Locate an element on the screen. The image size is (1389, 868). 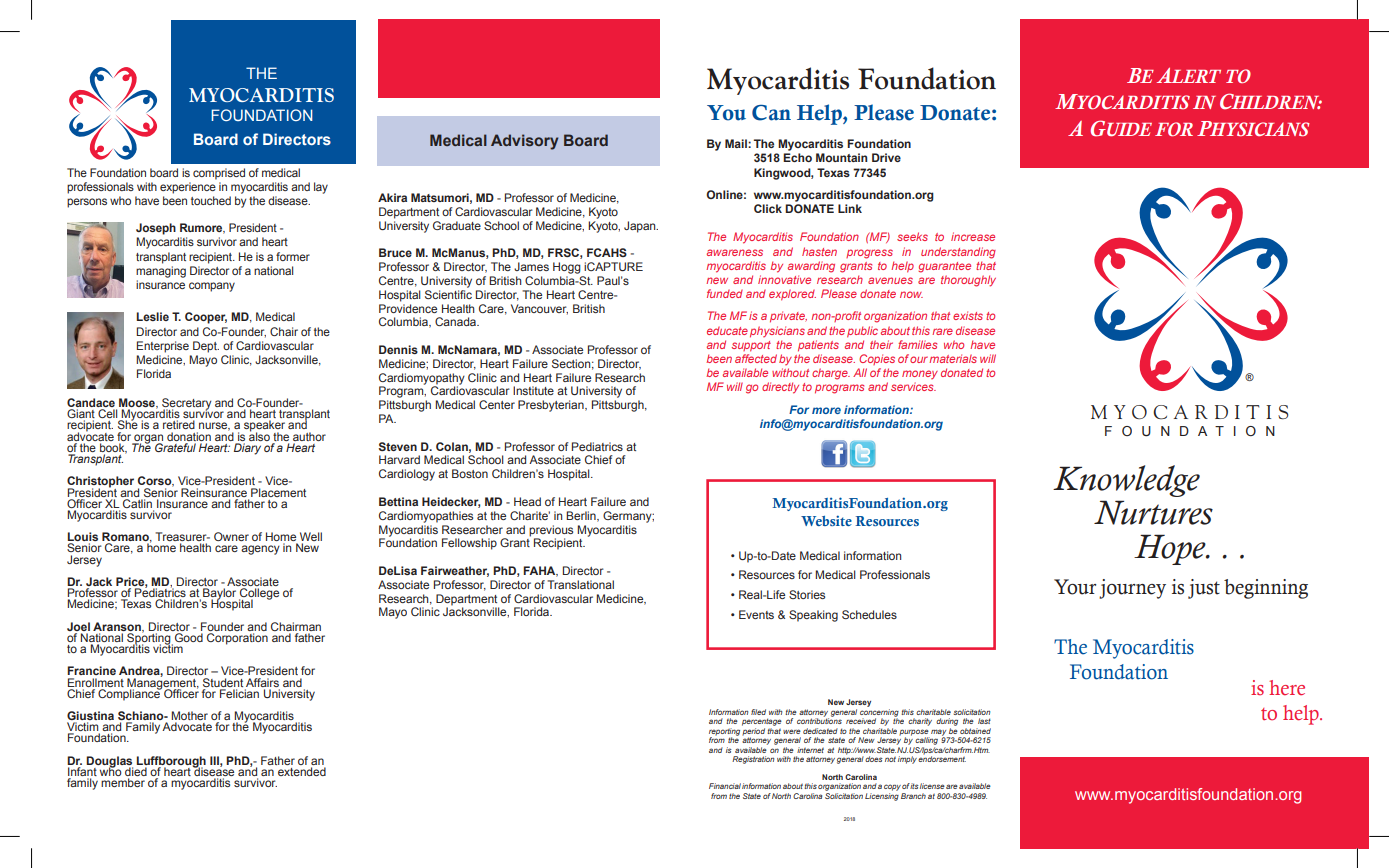
Mail is located at coordinates (737, 143).
